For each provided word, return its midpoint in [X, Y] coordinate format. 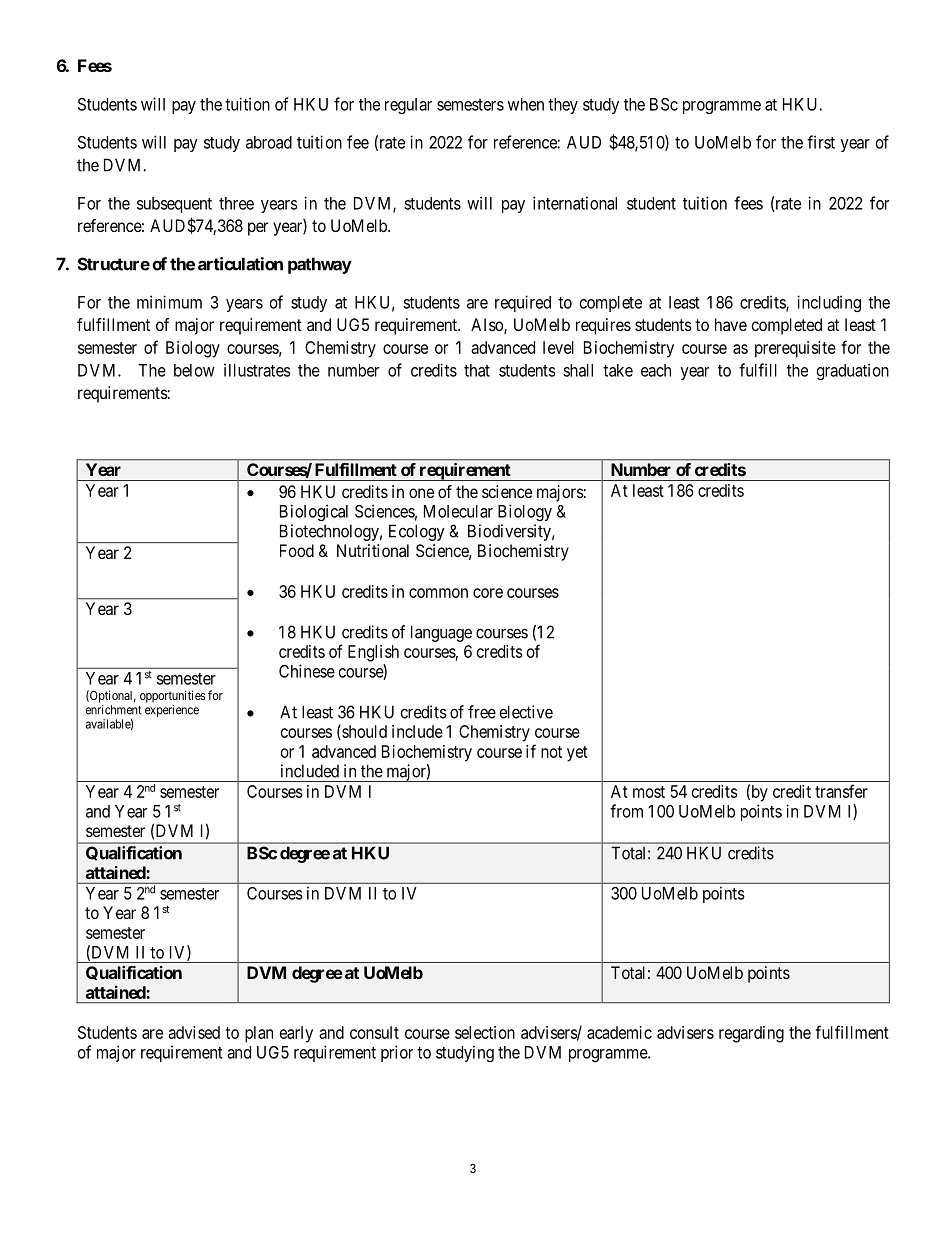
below [194, 370]
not [551, 752]
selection [485, 1032]
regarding [751, 1034]
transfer [841, 791]
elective [526, 712]
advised [194, 1032]
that [477, 370]
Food [297, 550]
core [488, 593]
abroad [269, 142]
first [821, 142]
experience [172, 711]
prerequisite [795, 349]
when [526, 104]
